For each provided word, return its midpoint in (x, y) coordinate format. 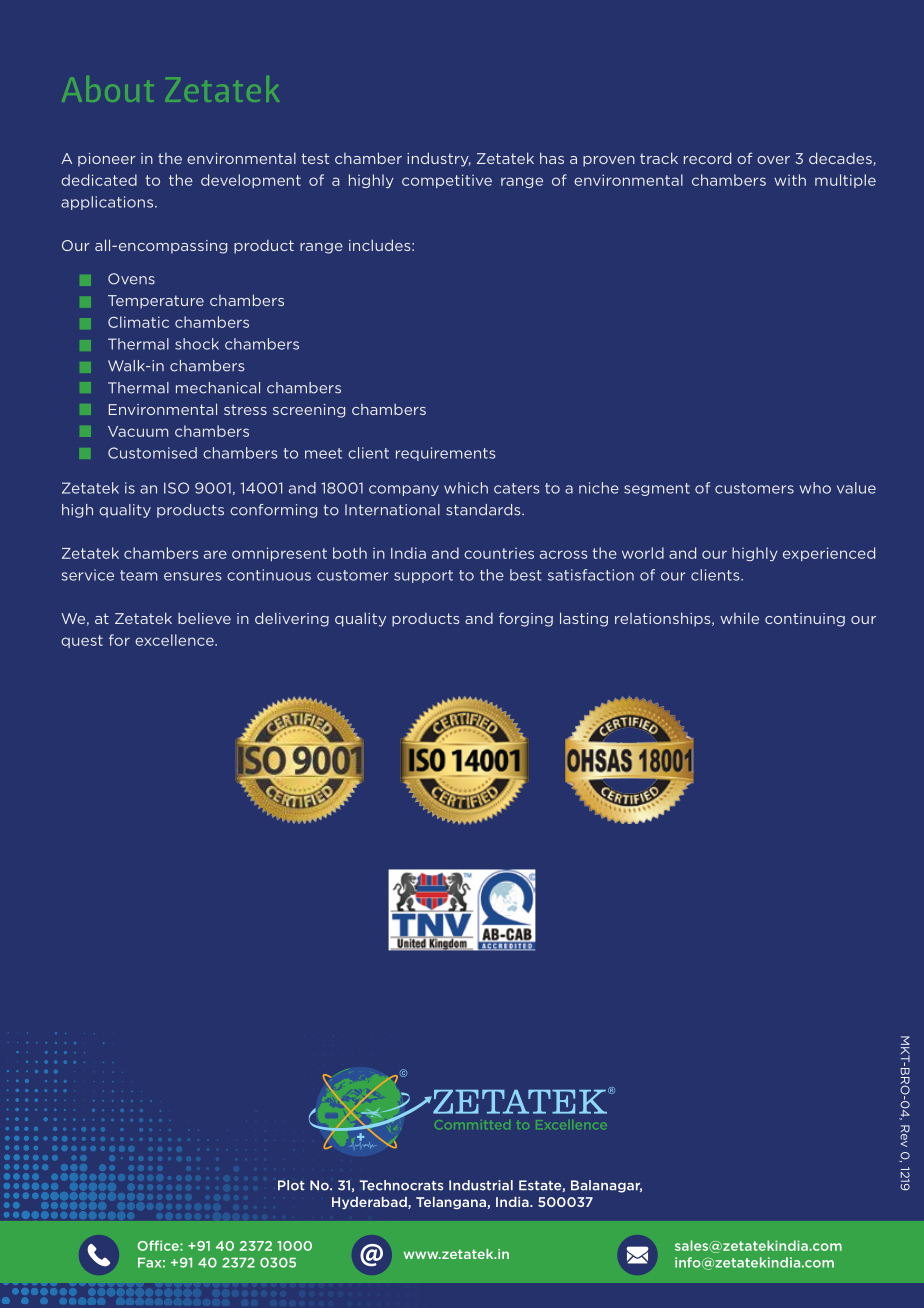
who (815, 488)
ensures (193, 576)
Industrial (481, 1185)
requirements (446, 454)
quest (82, 641)
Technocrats (401, 1185)
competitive (447, 181)
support (423, 576)
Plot (291, 1185)
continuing (805, 620)
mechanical (218, 388)
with (790, 180)
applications (107, 203)
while (739, 618)
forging (526, 619)
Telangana (452, 1203)
